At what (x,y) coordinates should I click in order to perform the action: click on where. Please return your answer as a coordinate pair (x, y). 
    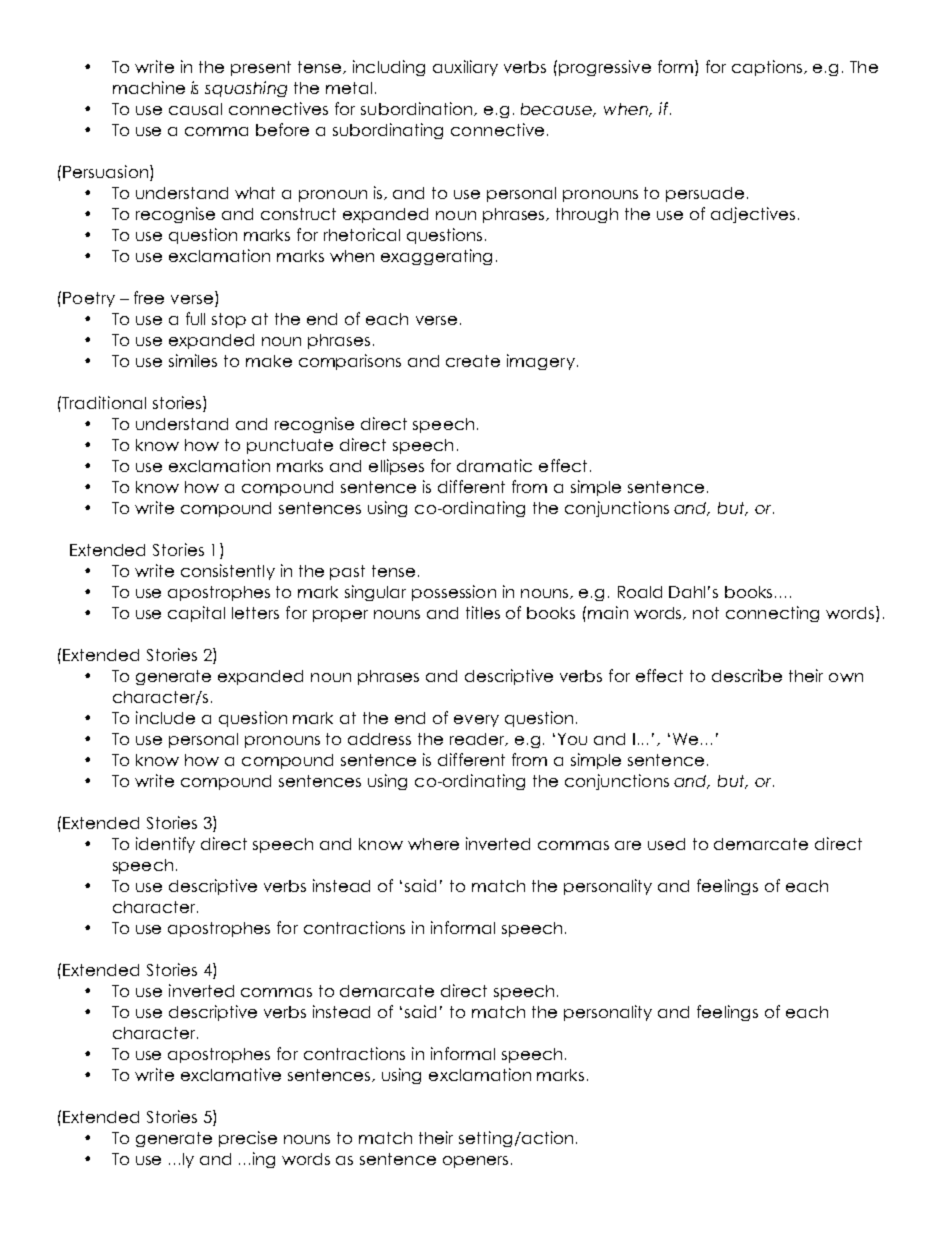
    Looking at the image, I should click on (433, 844).
